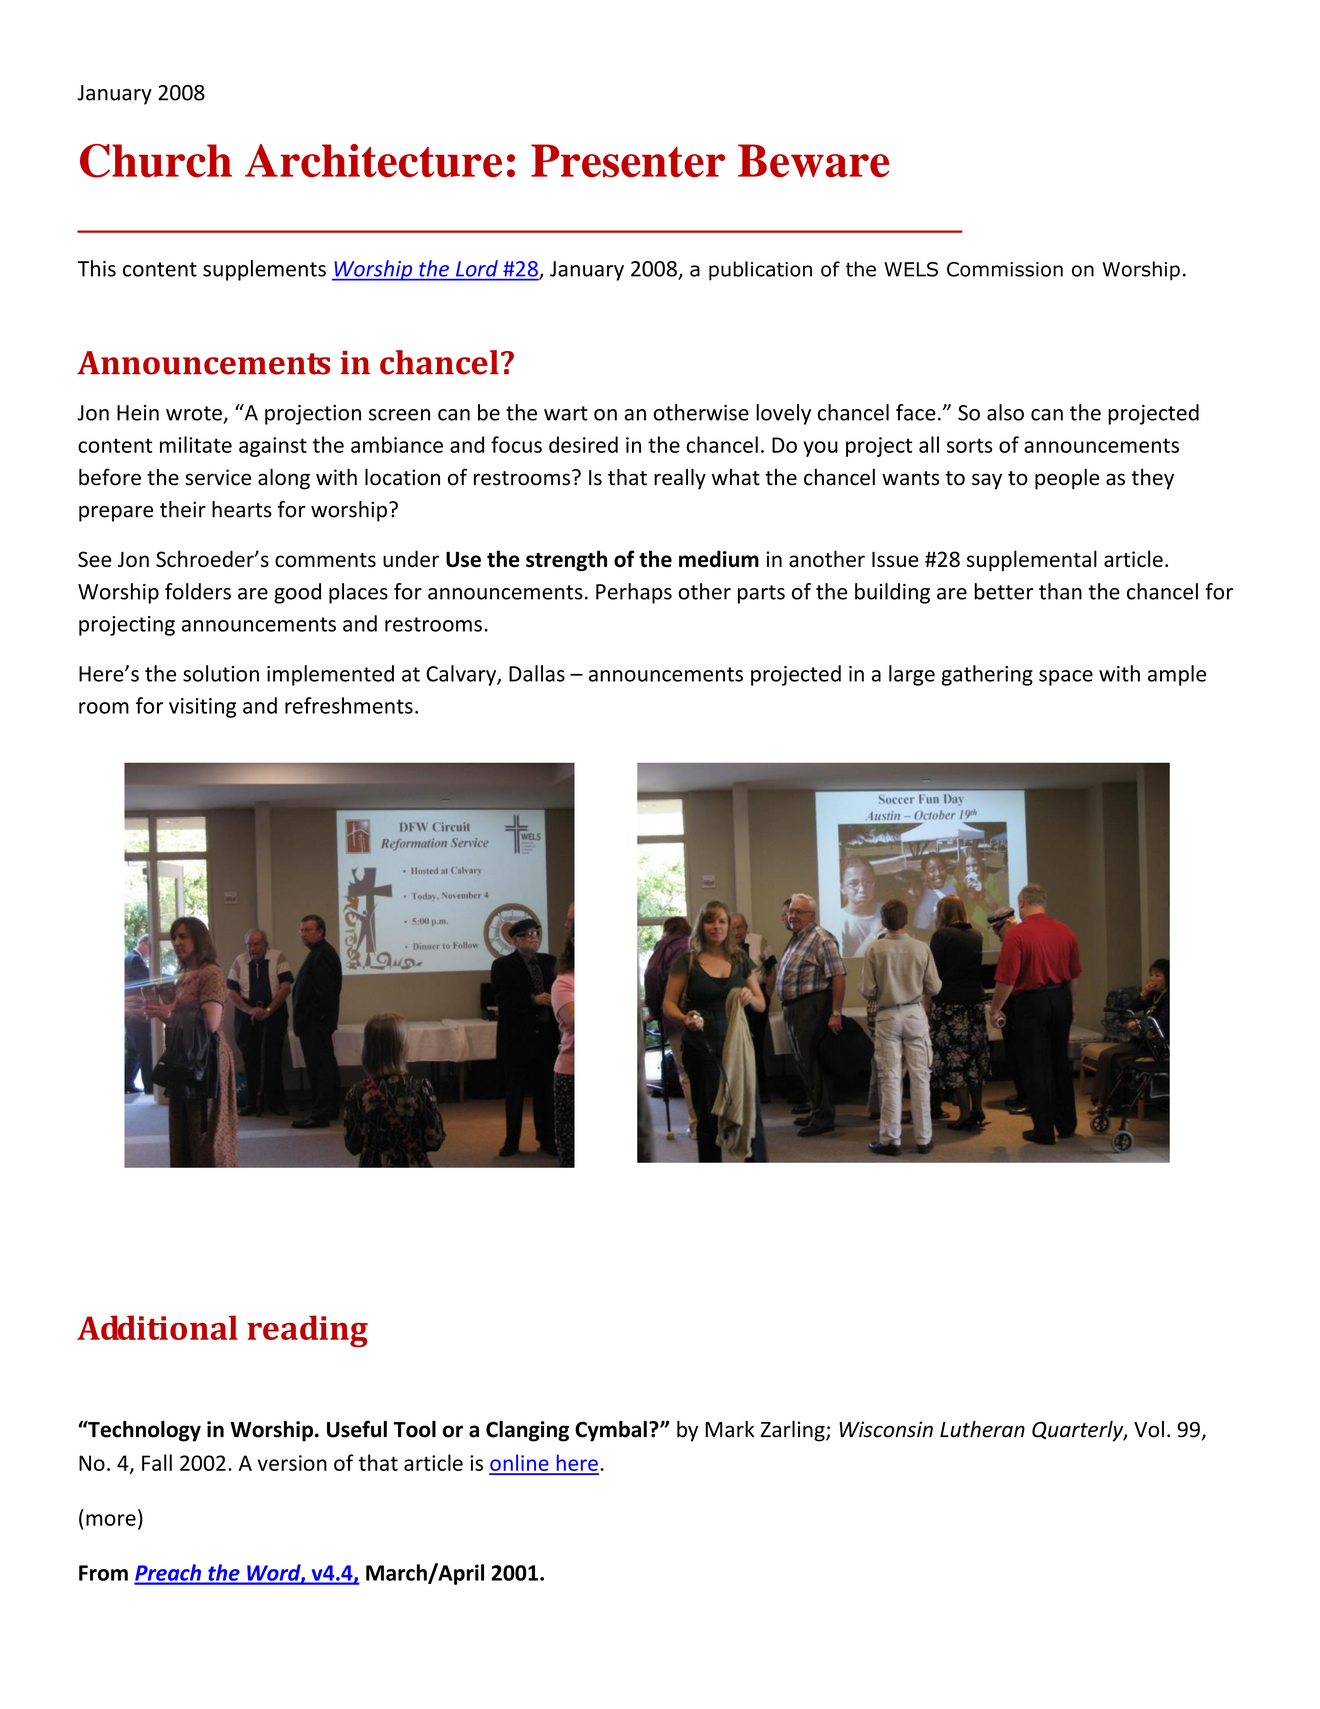  I want to click on Lutheran, so click(982, 1429).
